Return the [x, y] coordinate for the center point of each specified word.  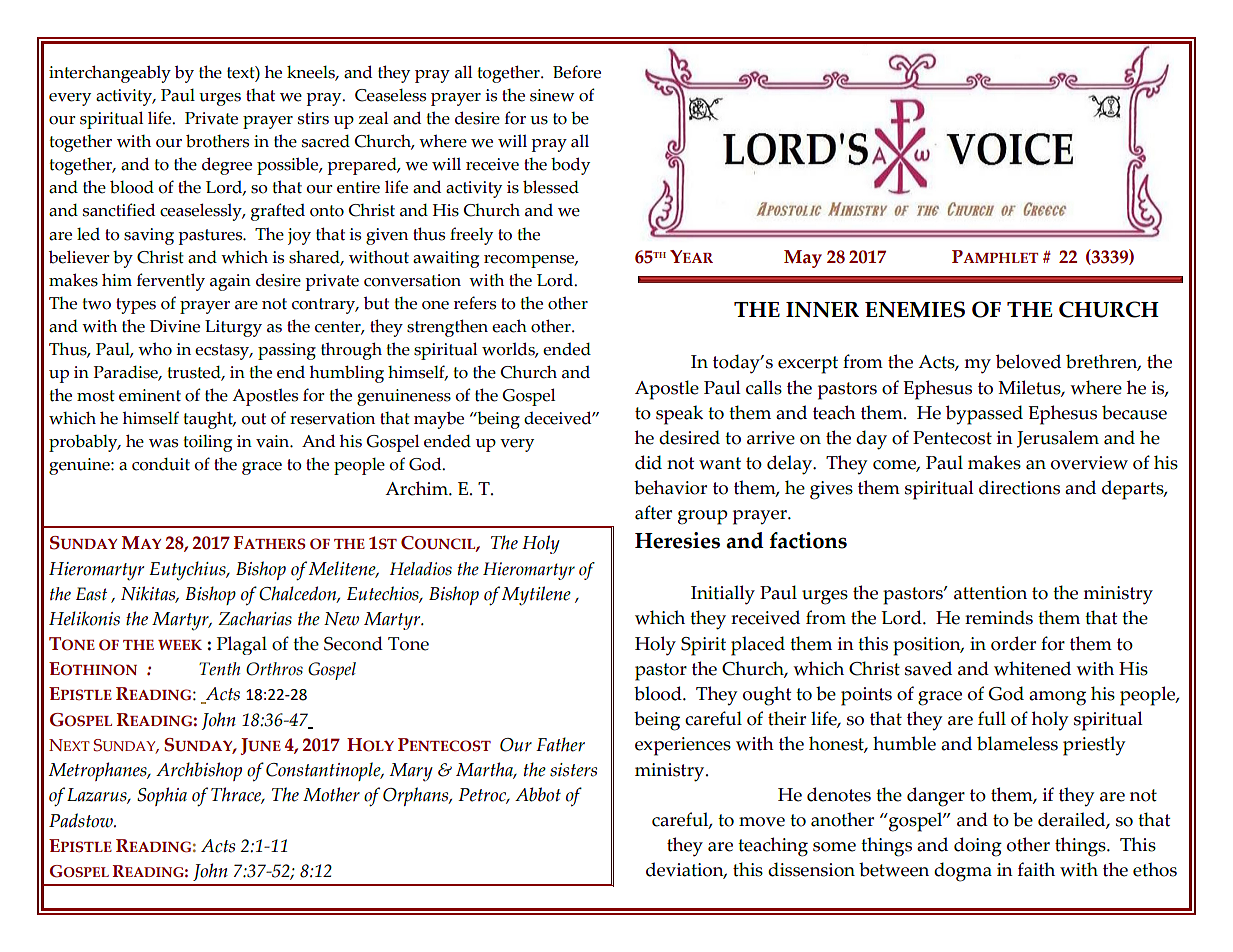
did [648, 462]
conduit [161, 464]
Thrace [237, 795]
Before [577, 72]
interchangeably [110, 74]
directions [1019, 487]
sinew [552, 95]
